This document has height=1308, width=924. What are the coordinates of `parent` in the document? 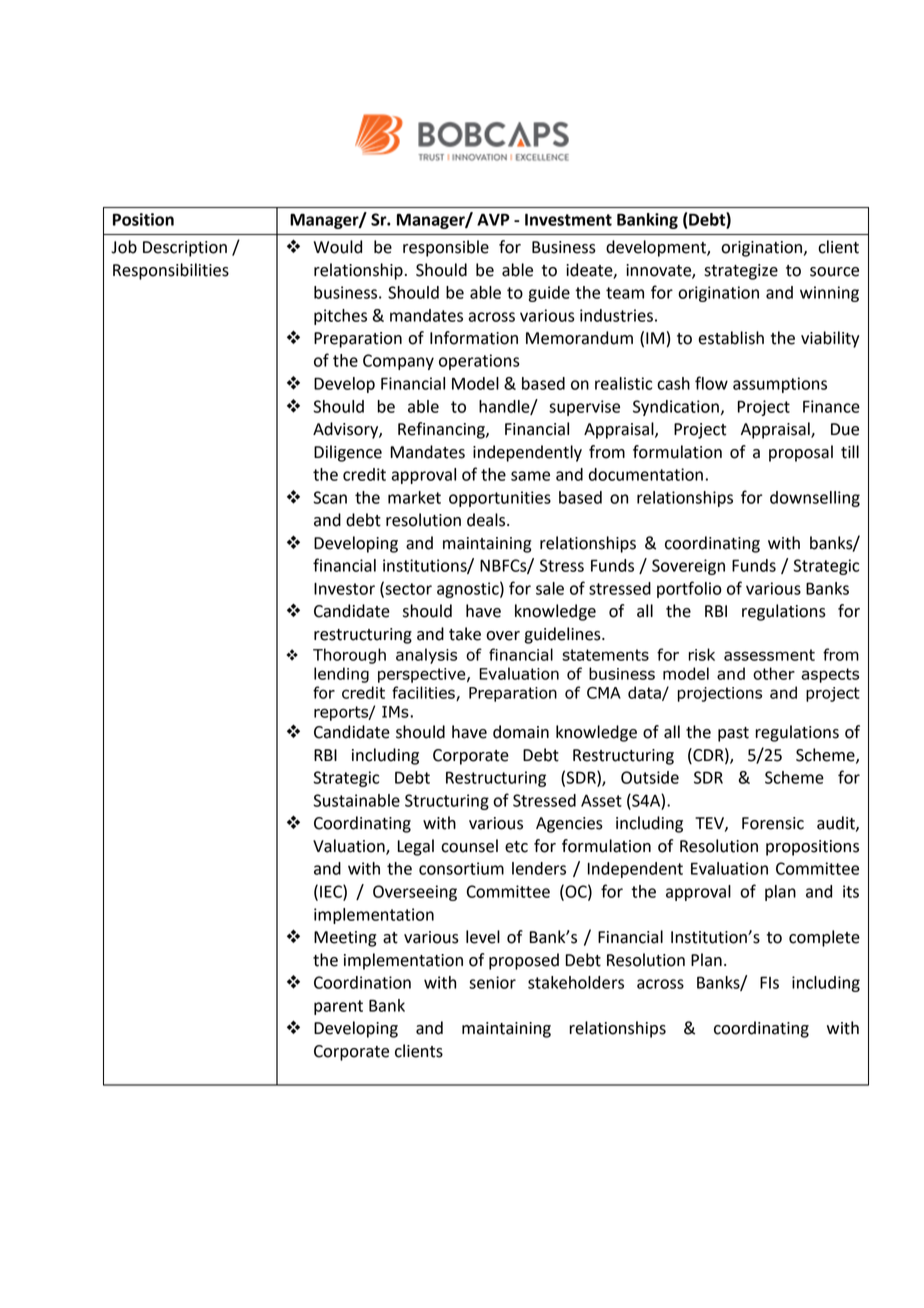 It's located at (338, 1007).
